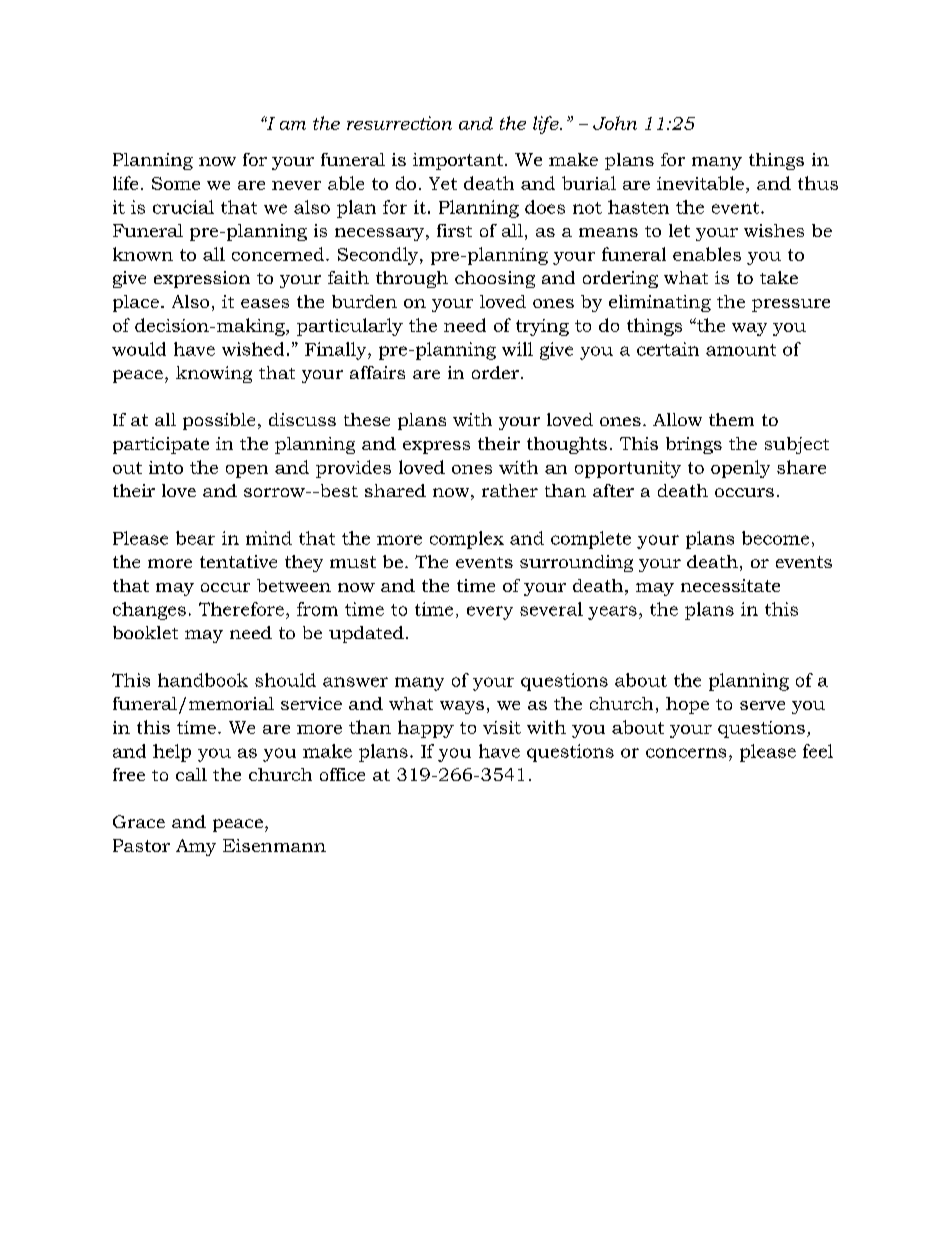 The width and height of the page is (952, 1233). Describe the element at coordinates (818, 183) in the page. I see `thus` at that location.
